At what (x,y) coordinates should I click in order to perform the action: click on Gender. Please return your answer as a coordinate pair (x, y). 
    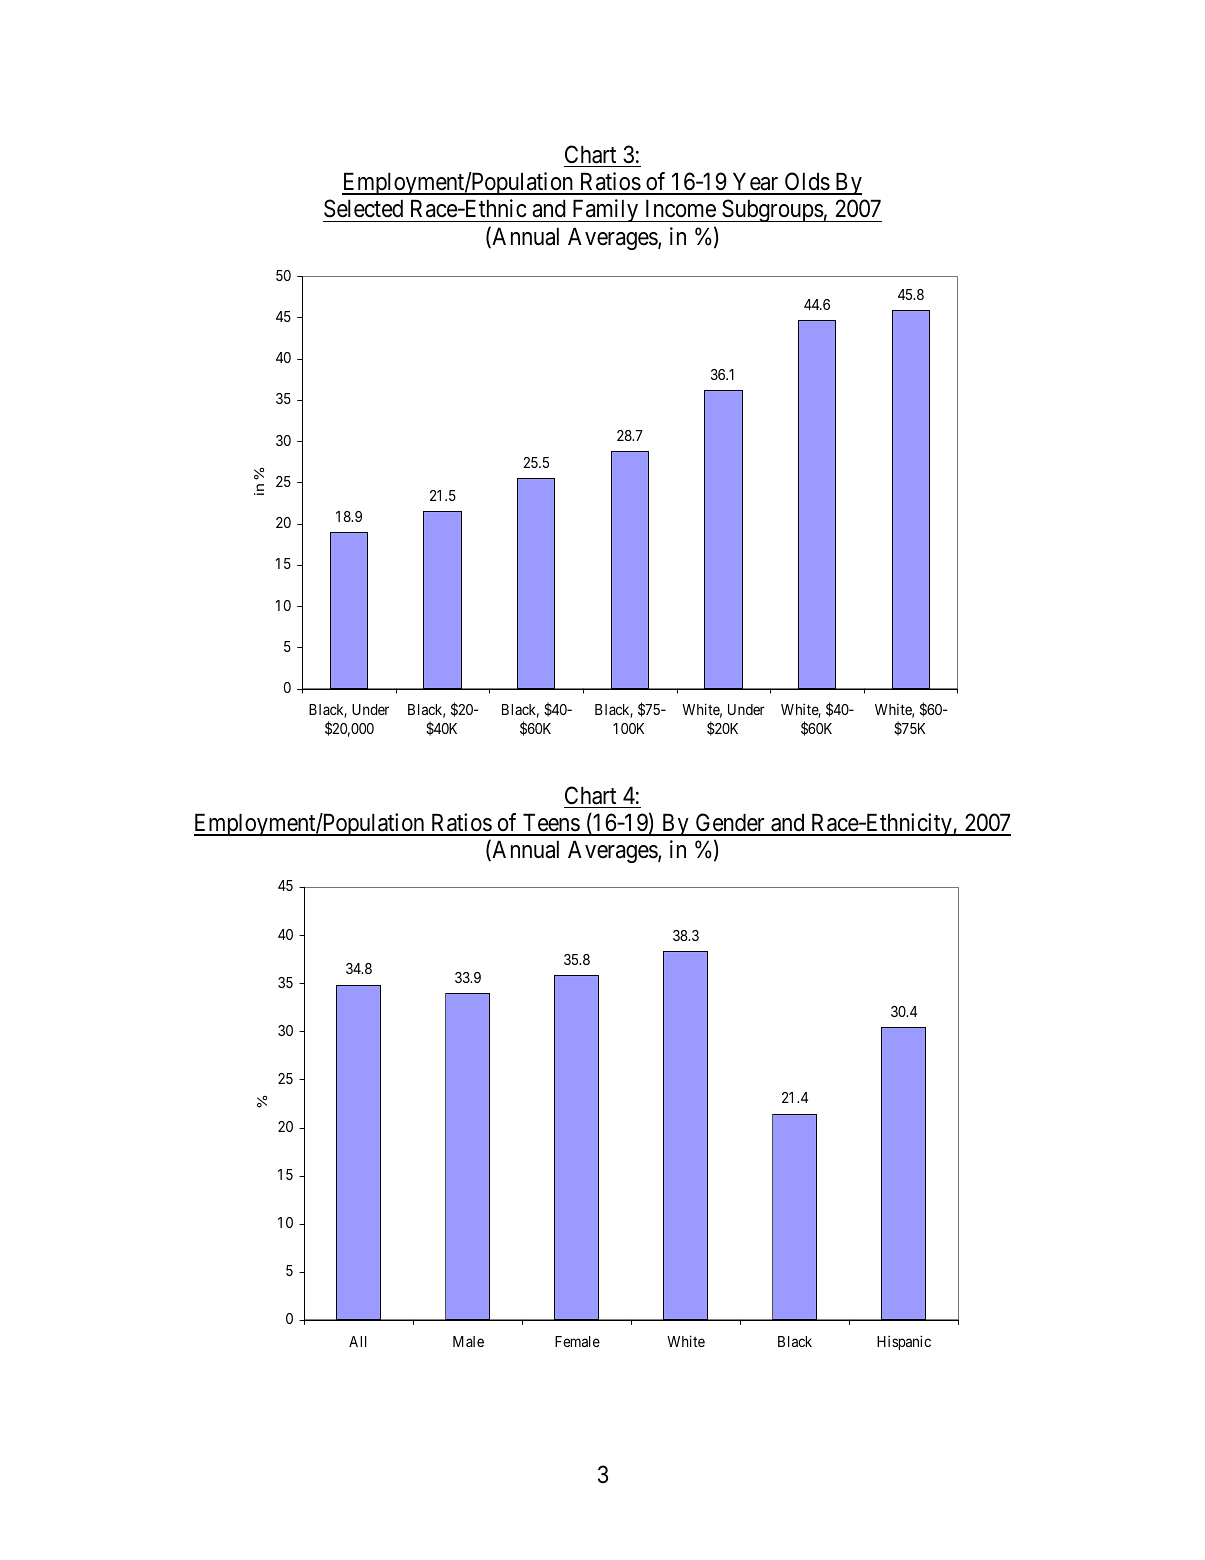
    Looking at the image, I should click on (730, 824).
